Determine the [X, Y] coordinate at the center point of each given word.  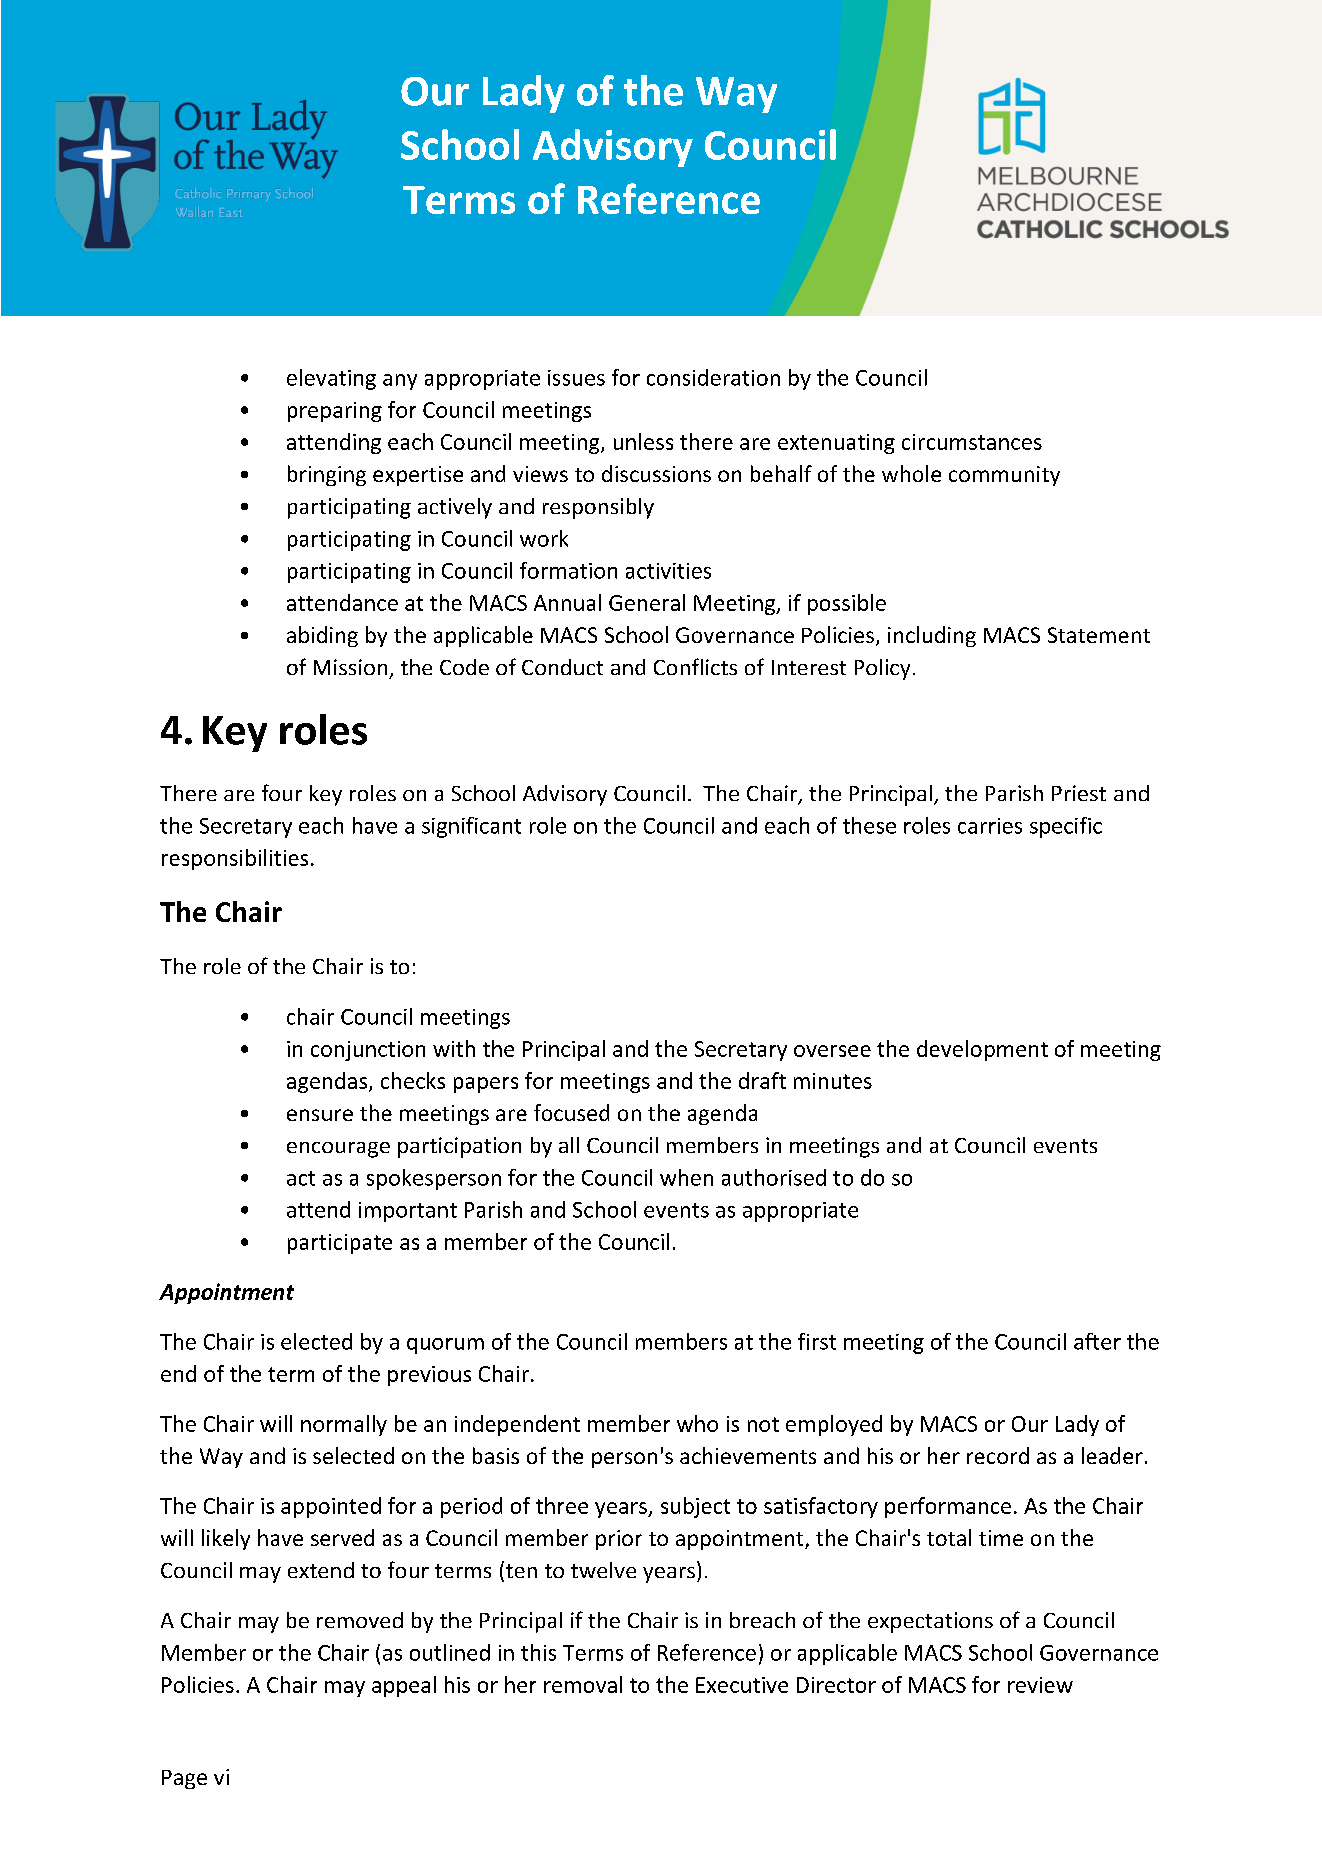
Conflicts [695, 666]
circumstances [972, 442]
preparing [335, 412]
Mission [350, 667]
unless [643, 441]
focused [571, 1112]
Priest [1079, 793]
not [763, 1424]
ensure [320, 1115]
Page [184, 1779]
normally [344, 1425]
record [998, 1455]
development [982, 1050]
